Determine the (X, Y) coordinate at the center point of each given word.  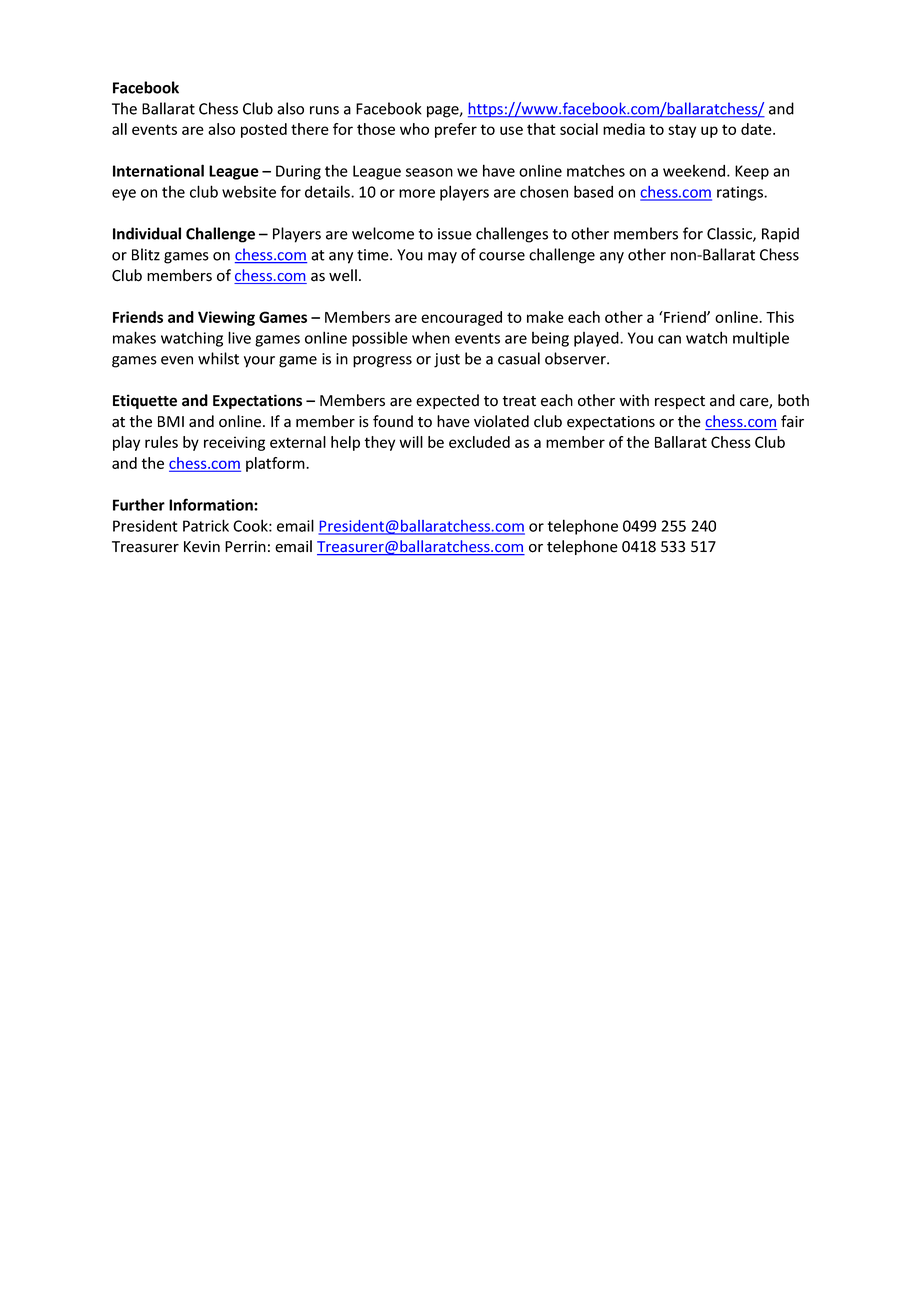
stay (682, 131)
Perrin (245, 547)
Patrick (206, 525)
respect (680, 402)
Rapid (780, 235)
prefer (456, 130)
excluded (479, 442)
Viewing (226, 318)
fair (792, 421)
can (669, 339)
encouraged (461, 318)
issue (455, 234)
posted (264, 130)
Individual (147, 233)
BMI (171, 421)
